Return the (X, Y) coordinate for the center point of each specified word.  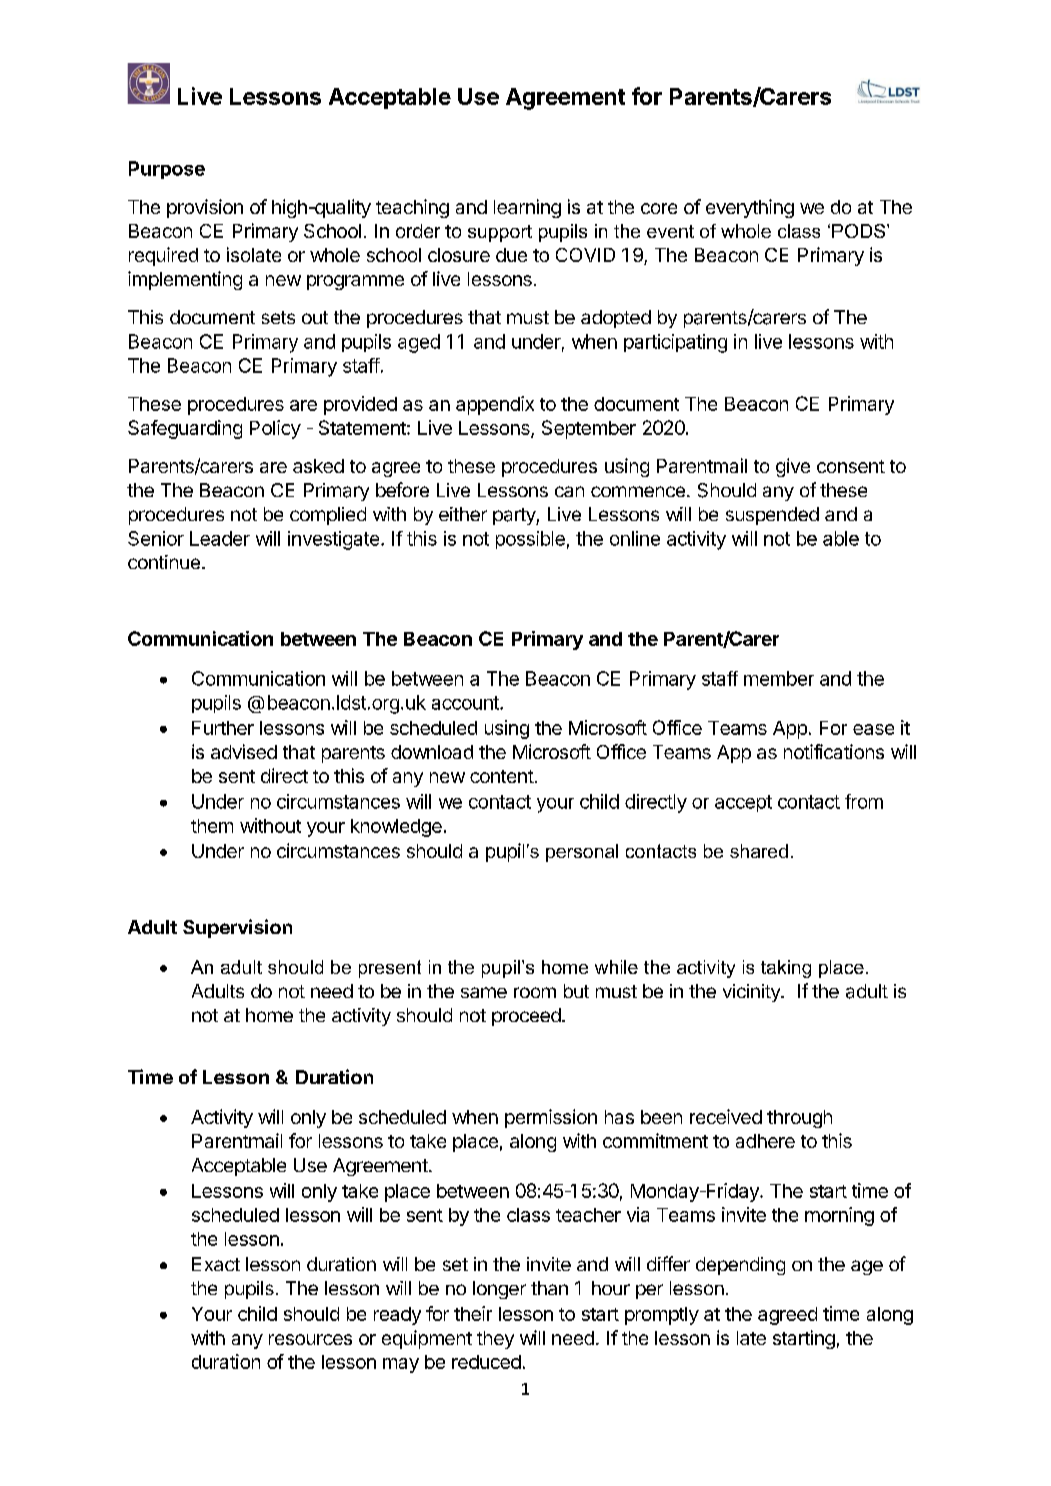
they (495, 1340)
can (569, 491)
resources (310, 1339)
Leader (220, 538)
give (793, 467)
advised (244, 751)
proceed (526, 1017)
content (502, 776)
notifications (834, 751)
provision (205, 208)
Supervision (237, 928)
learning (527, 208)
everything (750, 208)
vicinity (752, 993)
